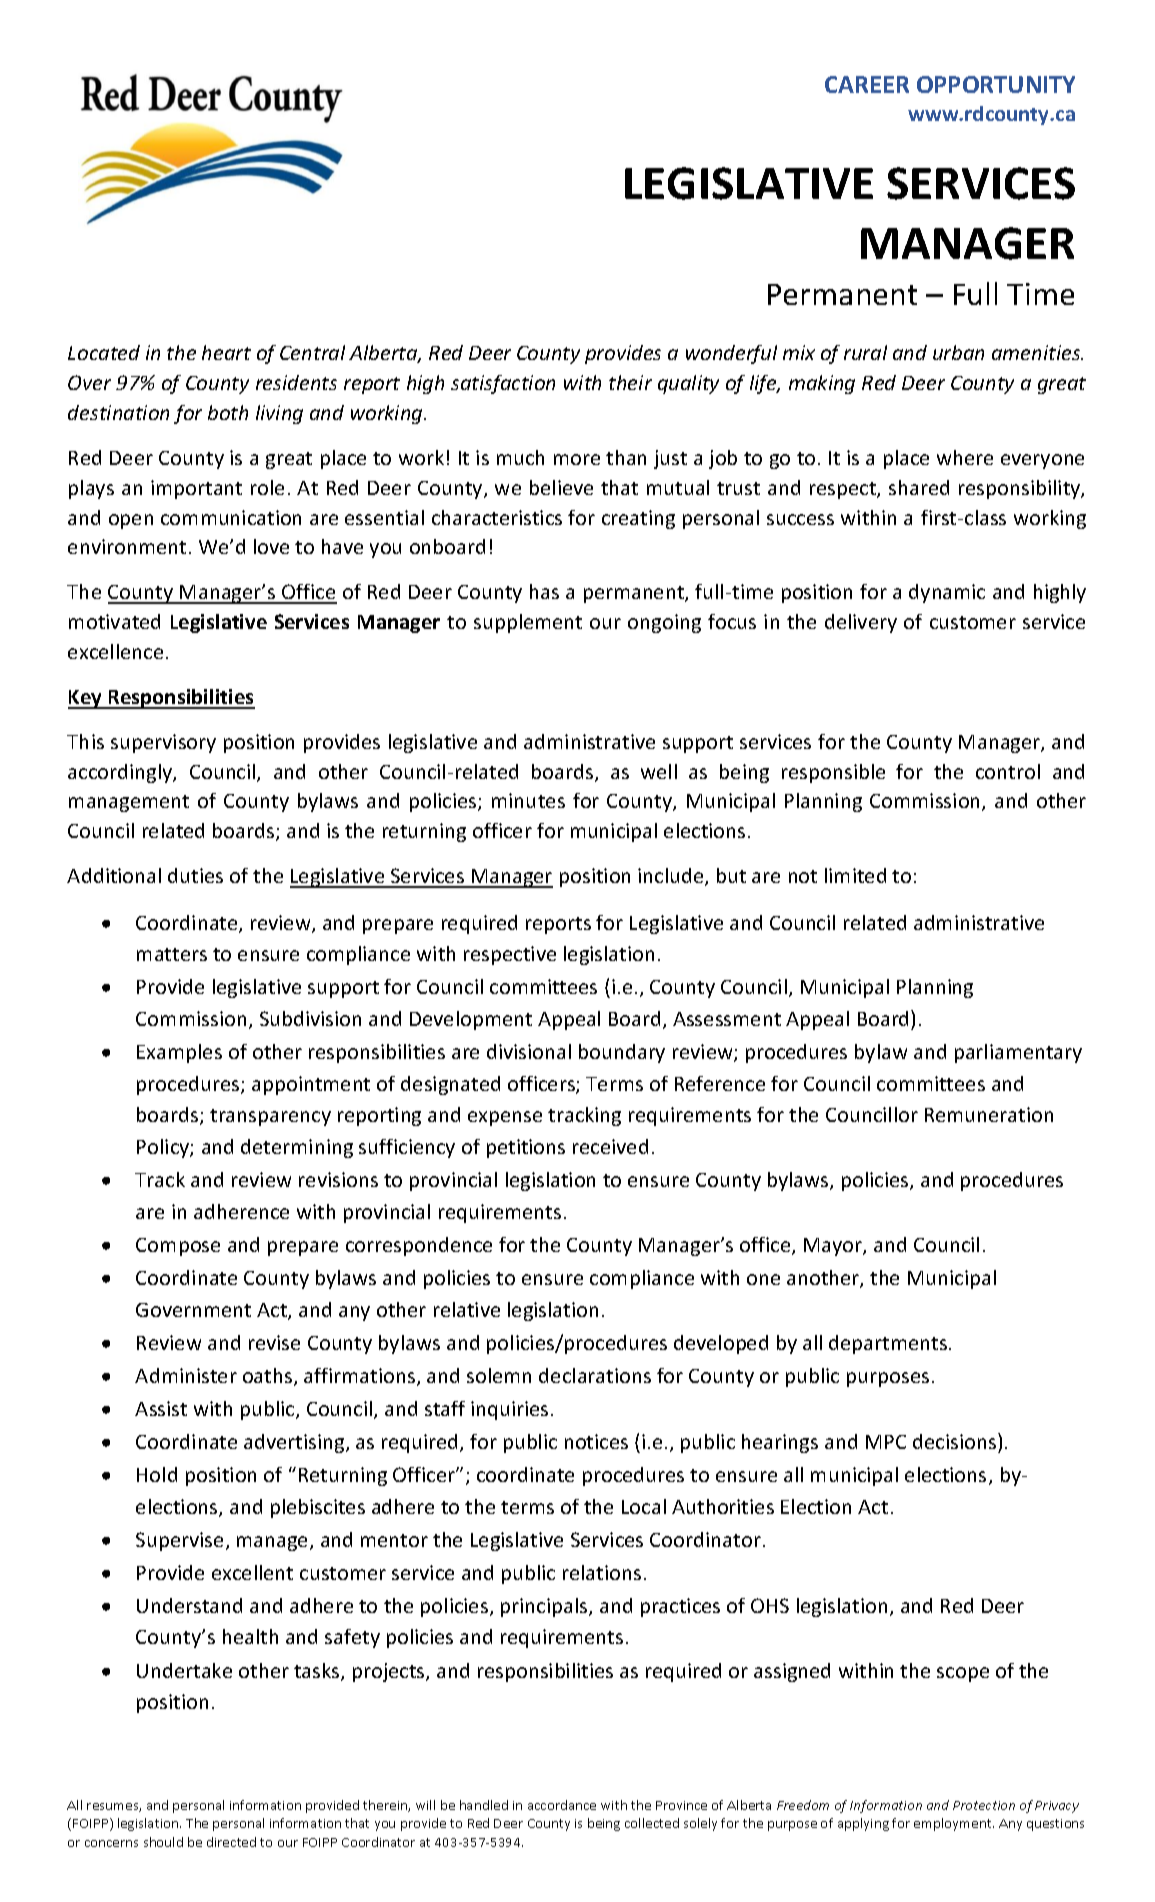 The height and width of the page is (1902, 1155). What do you see at coordinates (965, 457) in the page?
I see `where` at bounding box center [965, 457].
